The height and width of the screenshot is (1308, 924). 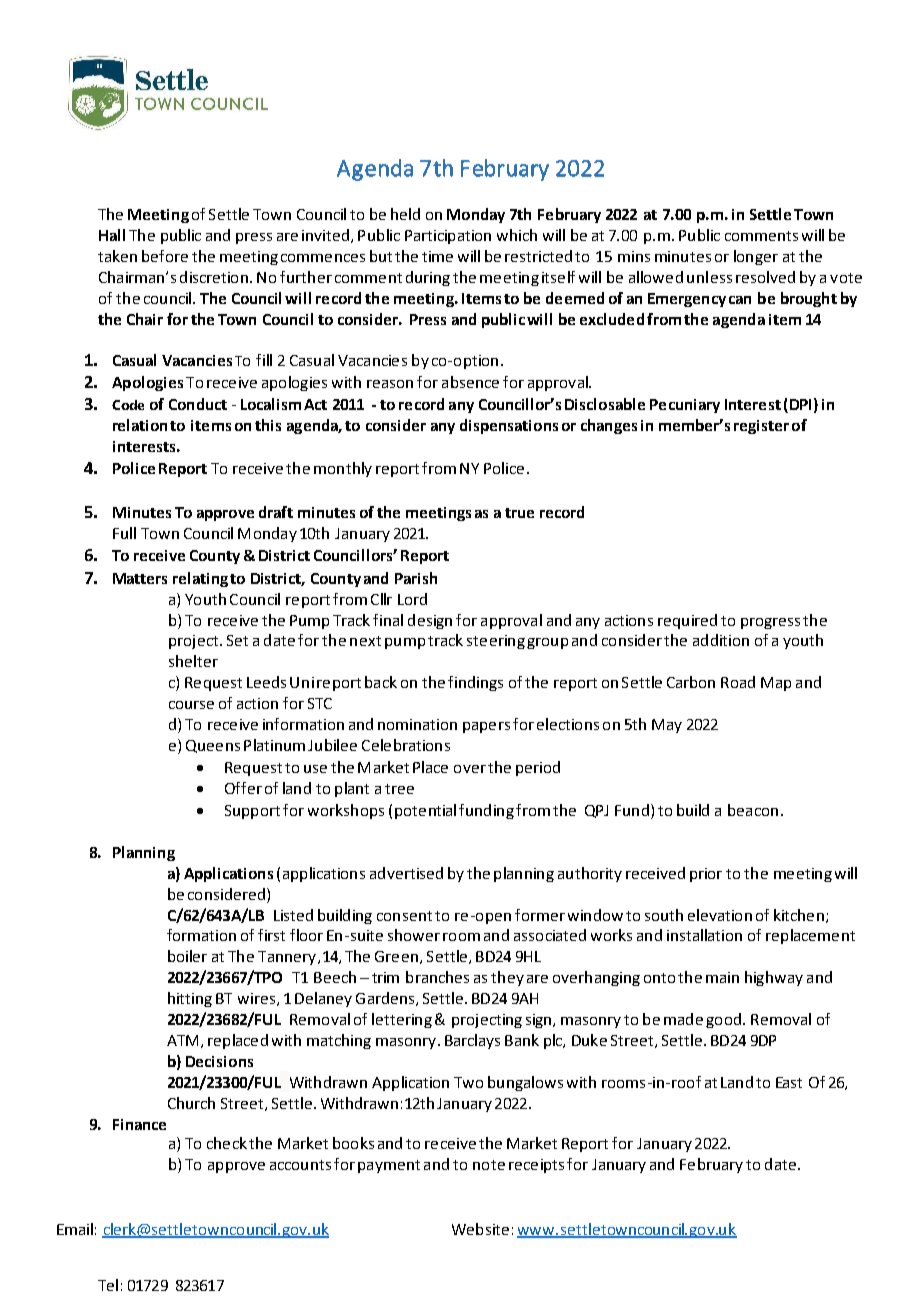 What do you see at coordinates (496, 642) in the screenshot?
I see `steering` at bounding box center [496, 642].
